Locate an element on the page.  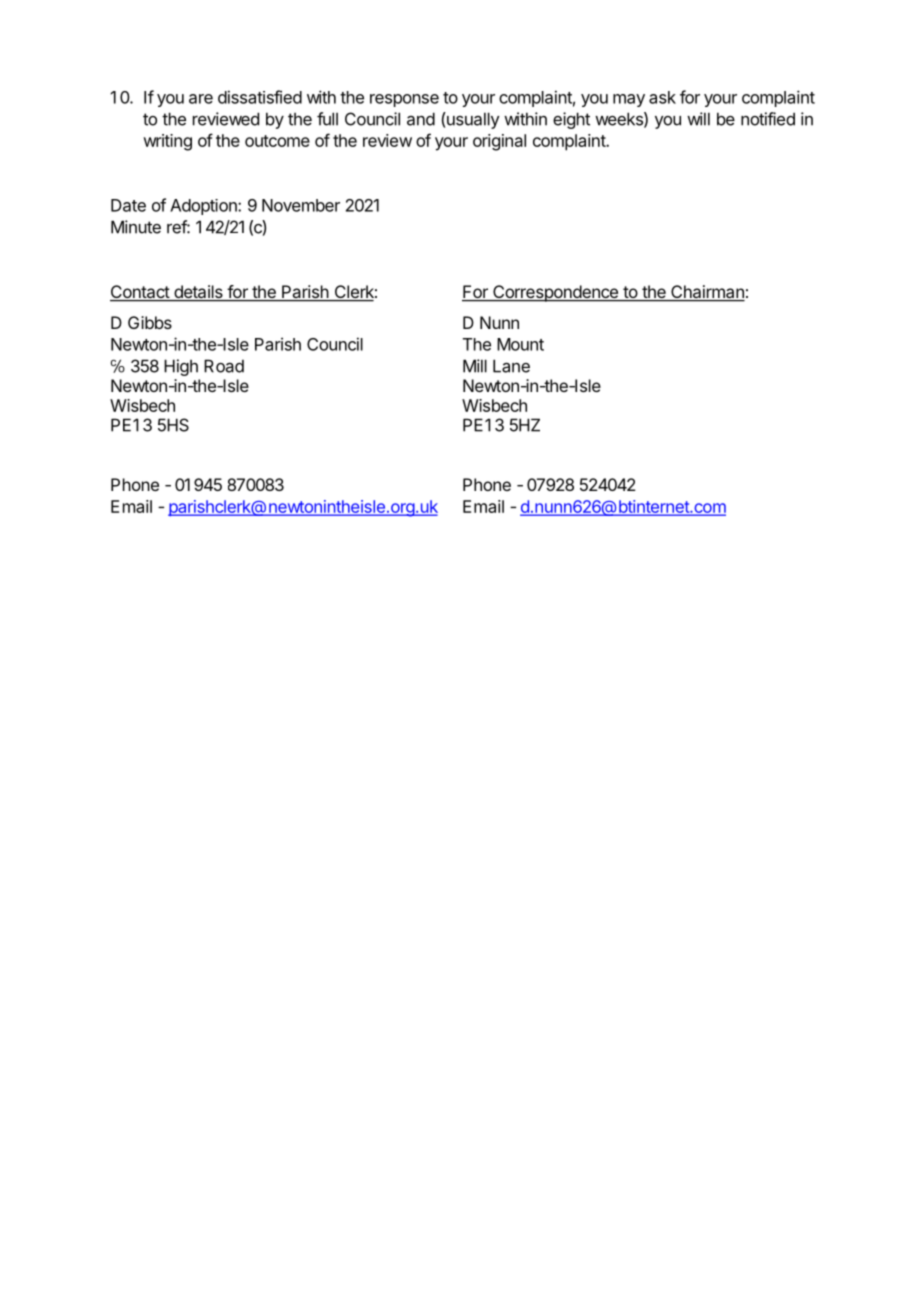
ask is located at coordinates (662, 97).
